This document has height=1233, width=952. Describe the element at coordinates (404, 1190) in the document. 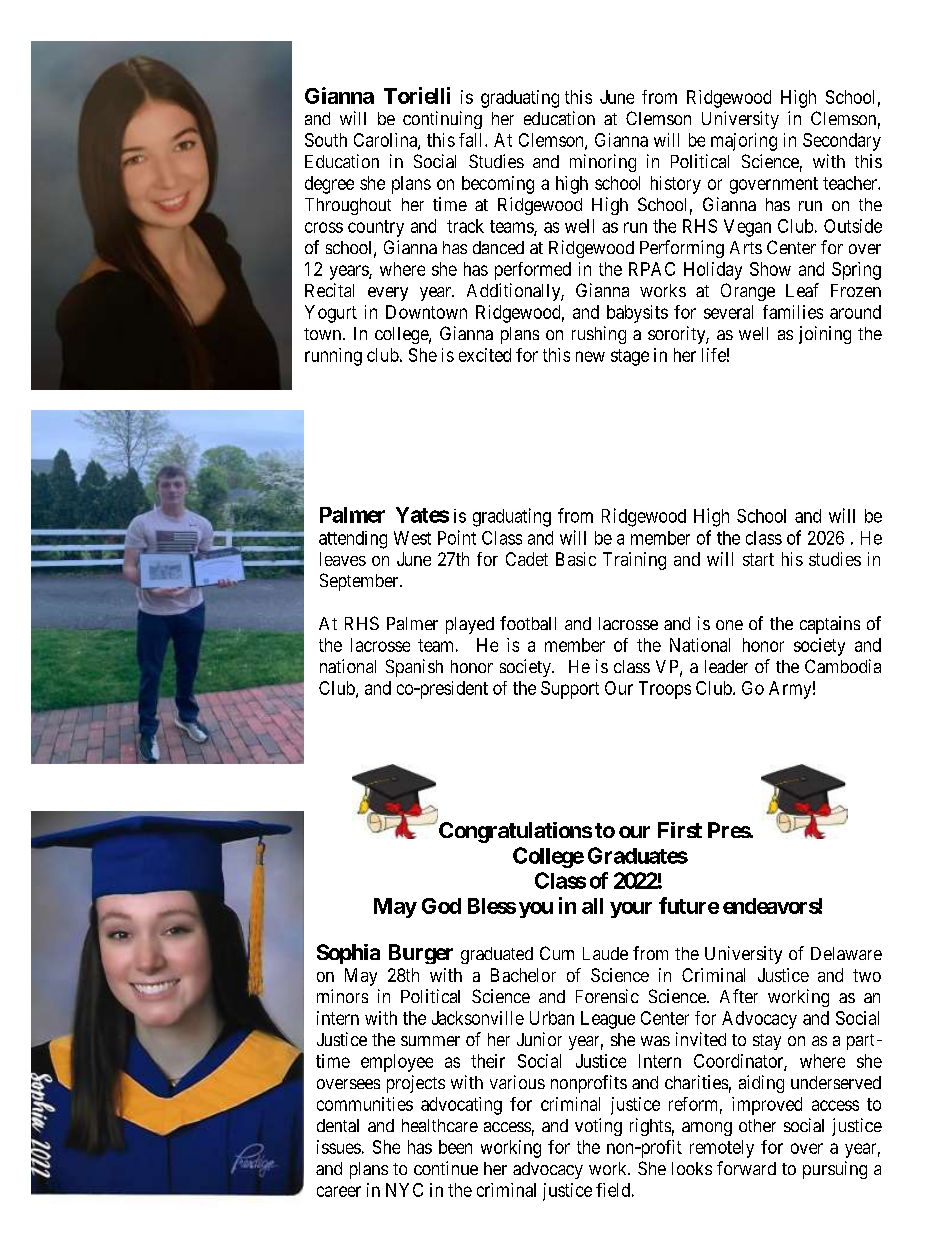

I see `NYC` at that location.
